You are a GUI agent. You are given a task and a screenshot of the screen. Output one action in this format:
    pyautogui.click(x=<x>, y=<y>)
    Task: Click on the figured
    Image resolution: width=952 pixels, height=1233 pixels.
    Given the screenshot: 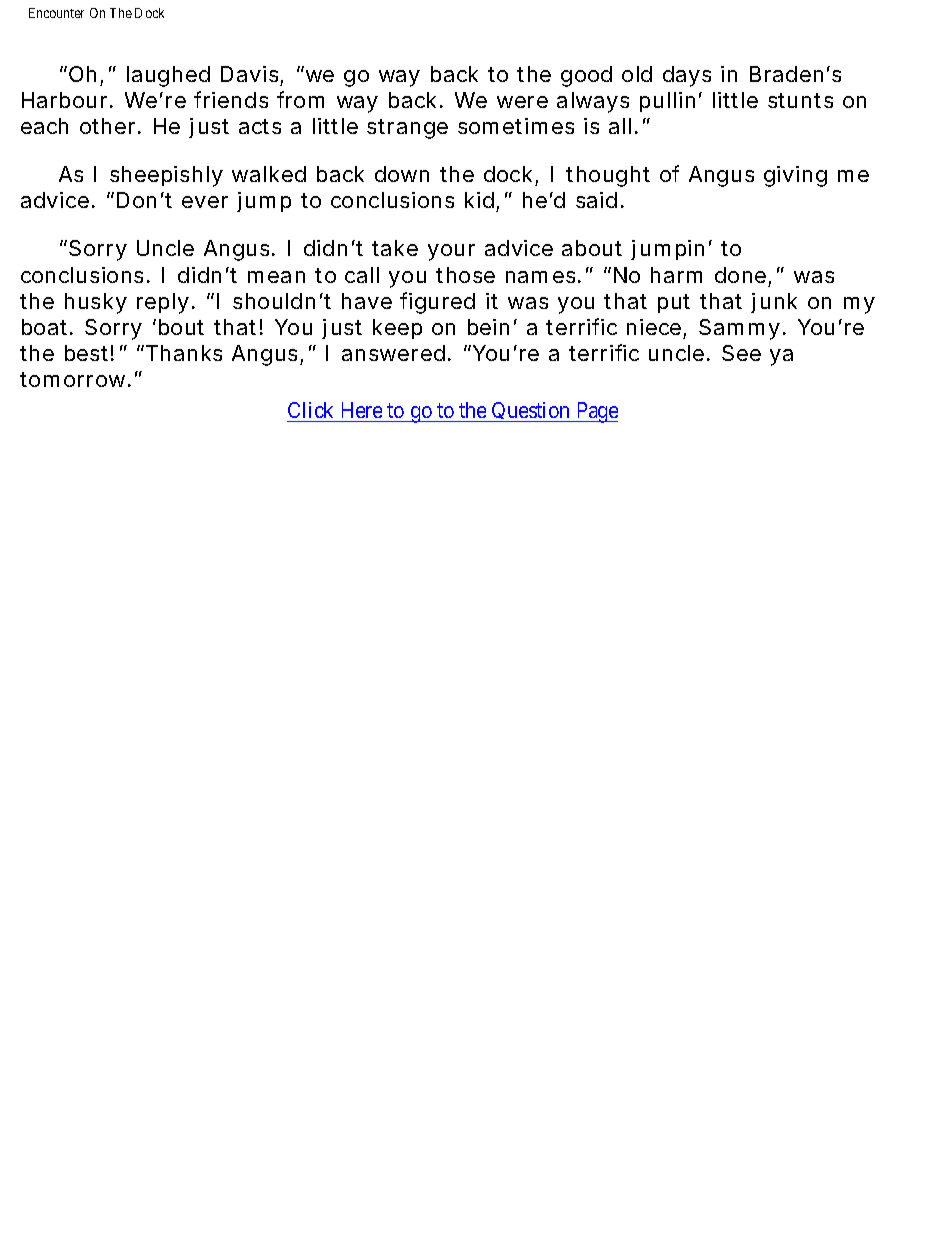 What is the action you would take?
    pyautogui.click(x=437, y=303)
